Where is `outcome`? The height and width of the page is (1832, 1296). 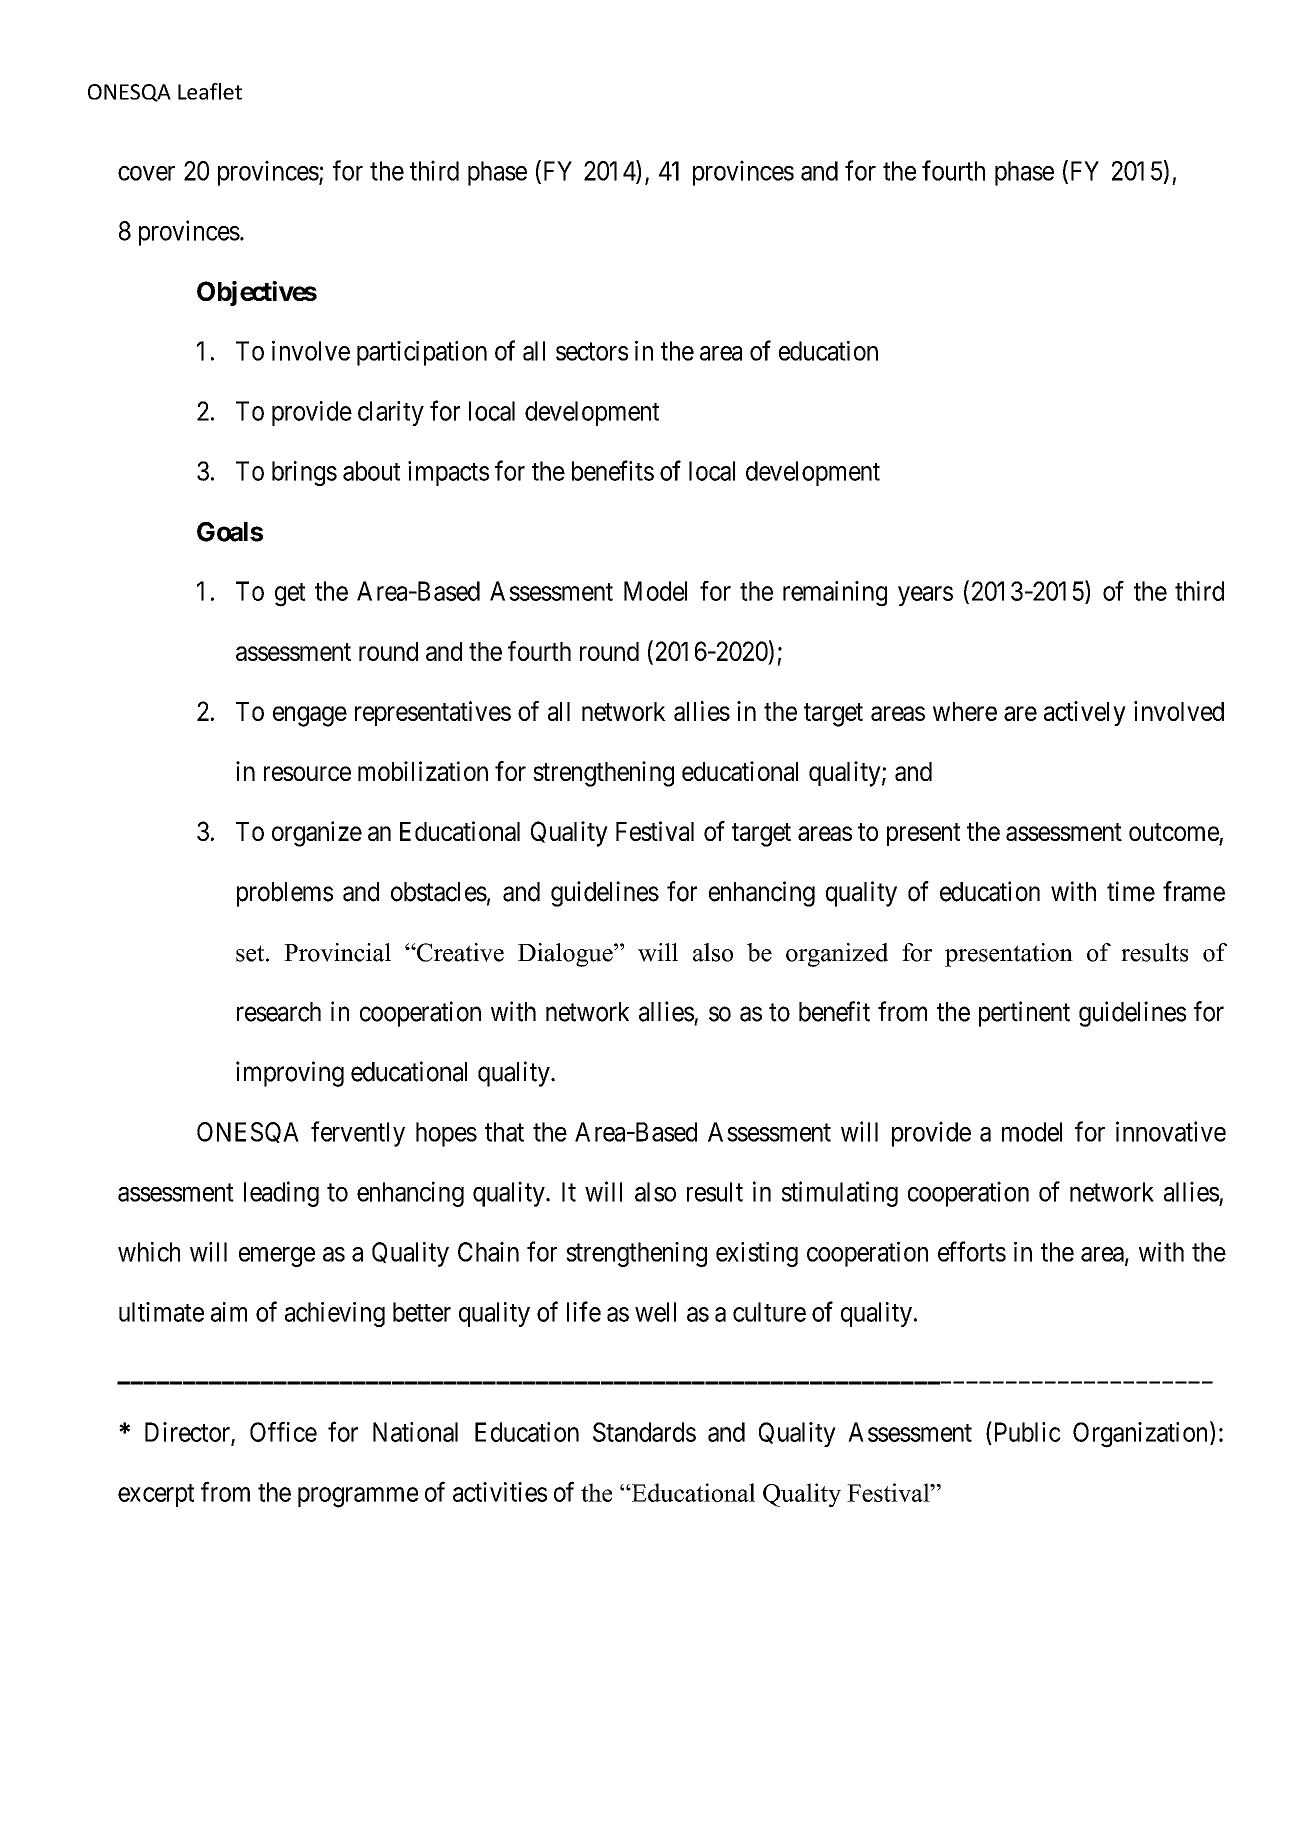 outcome is located at coordinates (1174, 832).
